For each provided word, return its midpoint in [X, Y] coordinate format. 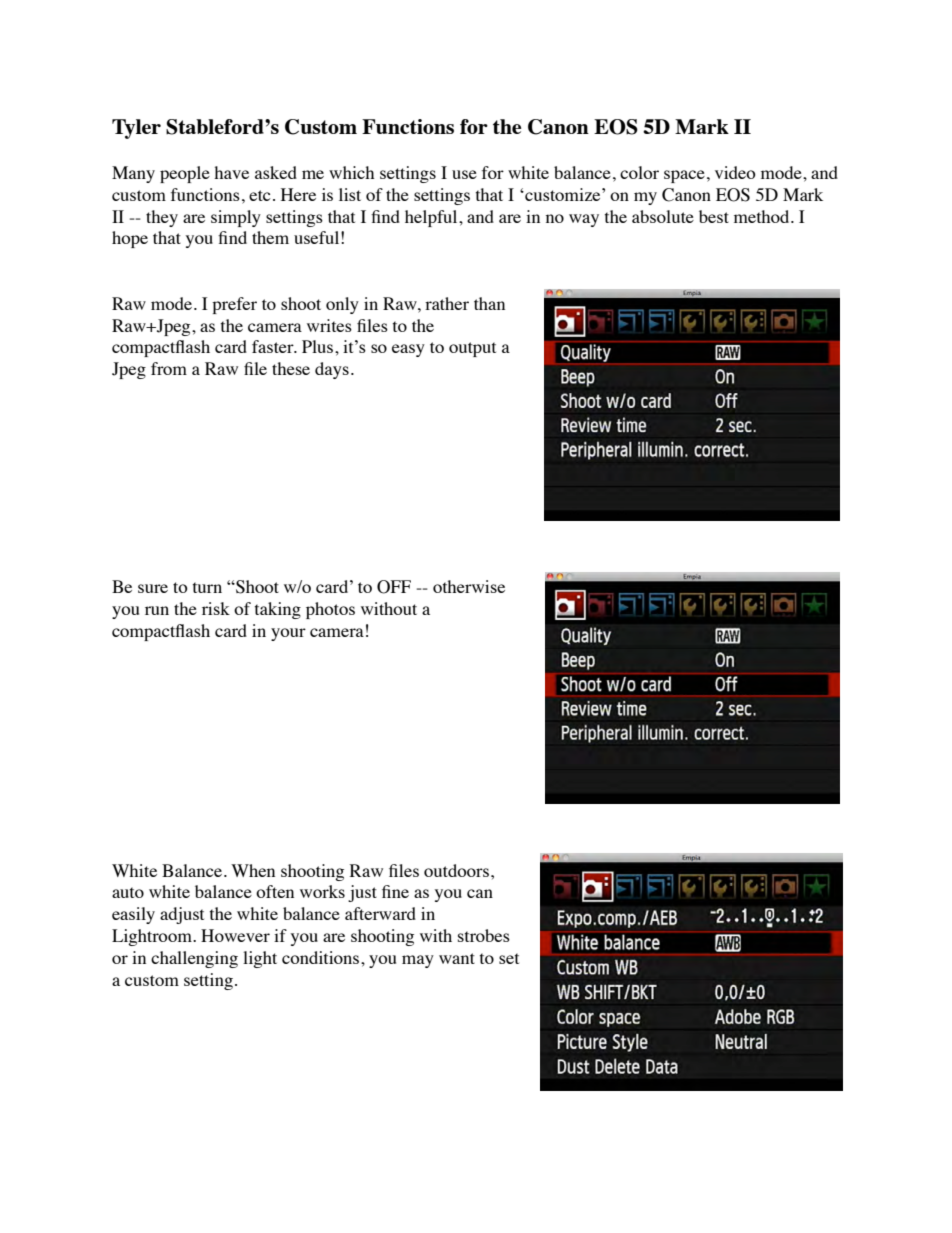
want [457, 958]
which [351, 172]
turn [207, 587]
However [235, 935]
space [684, 176]
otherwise [469, 586]
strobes [484, 935]
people [185, 174]
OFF [394, 587]
